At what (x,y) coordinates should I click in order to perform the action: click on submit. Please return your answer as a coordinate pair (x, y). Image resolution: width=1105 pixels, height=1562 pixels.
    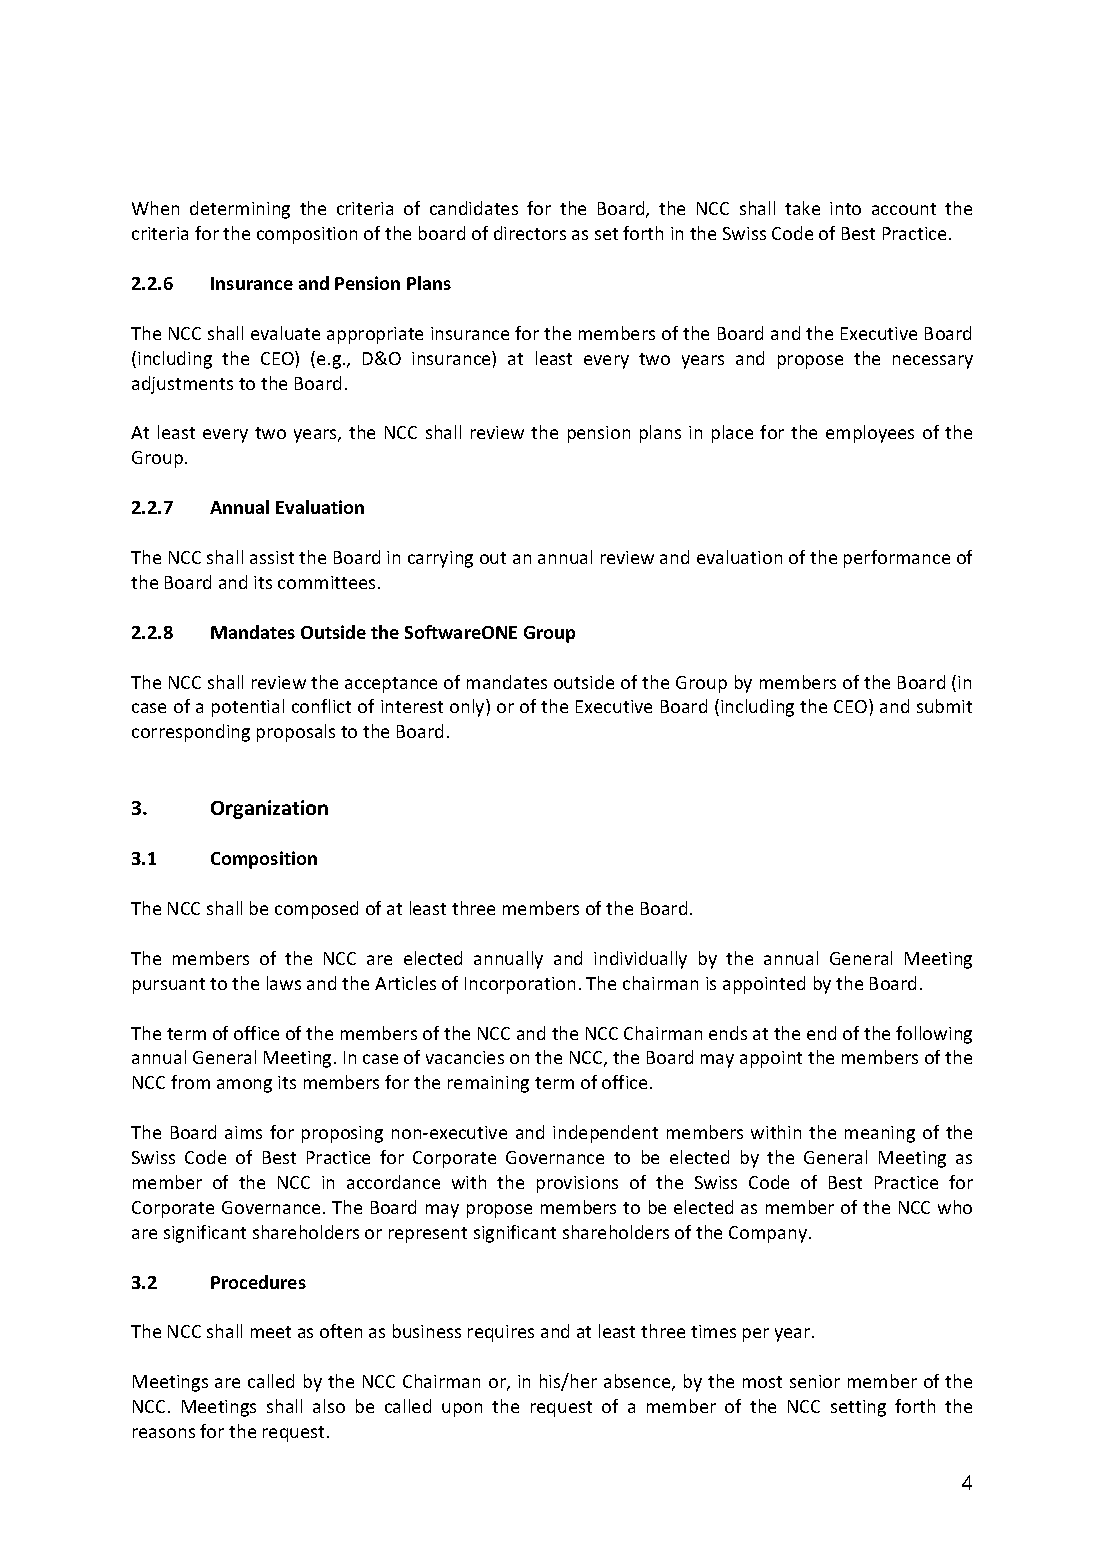
    Looking at the image, I should click on (944, 706).
